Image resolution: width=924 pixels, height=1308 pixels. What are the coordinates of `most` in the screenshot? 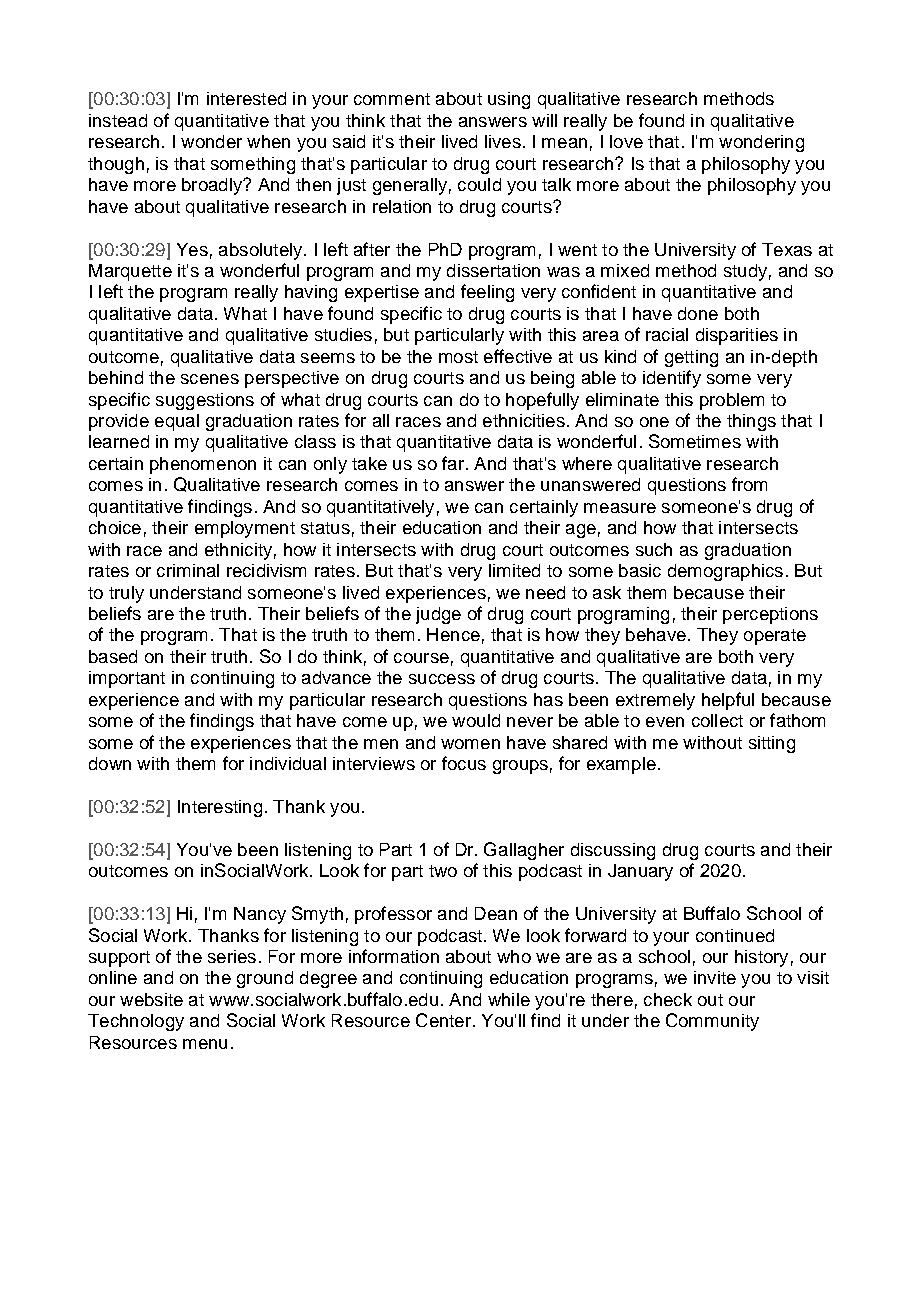 It's located at (458, 357).
